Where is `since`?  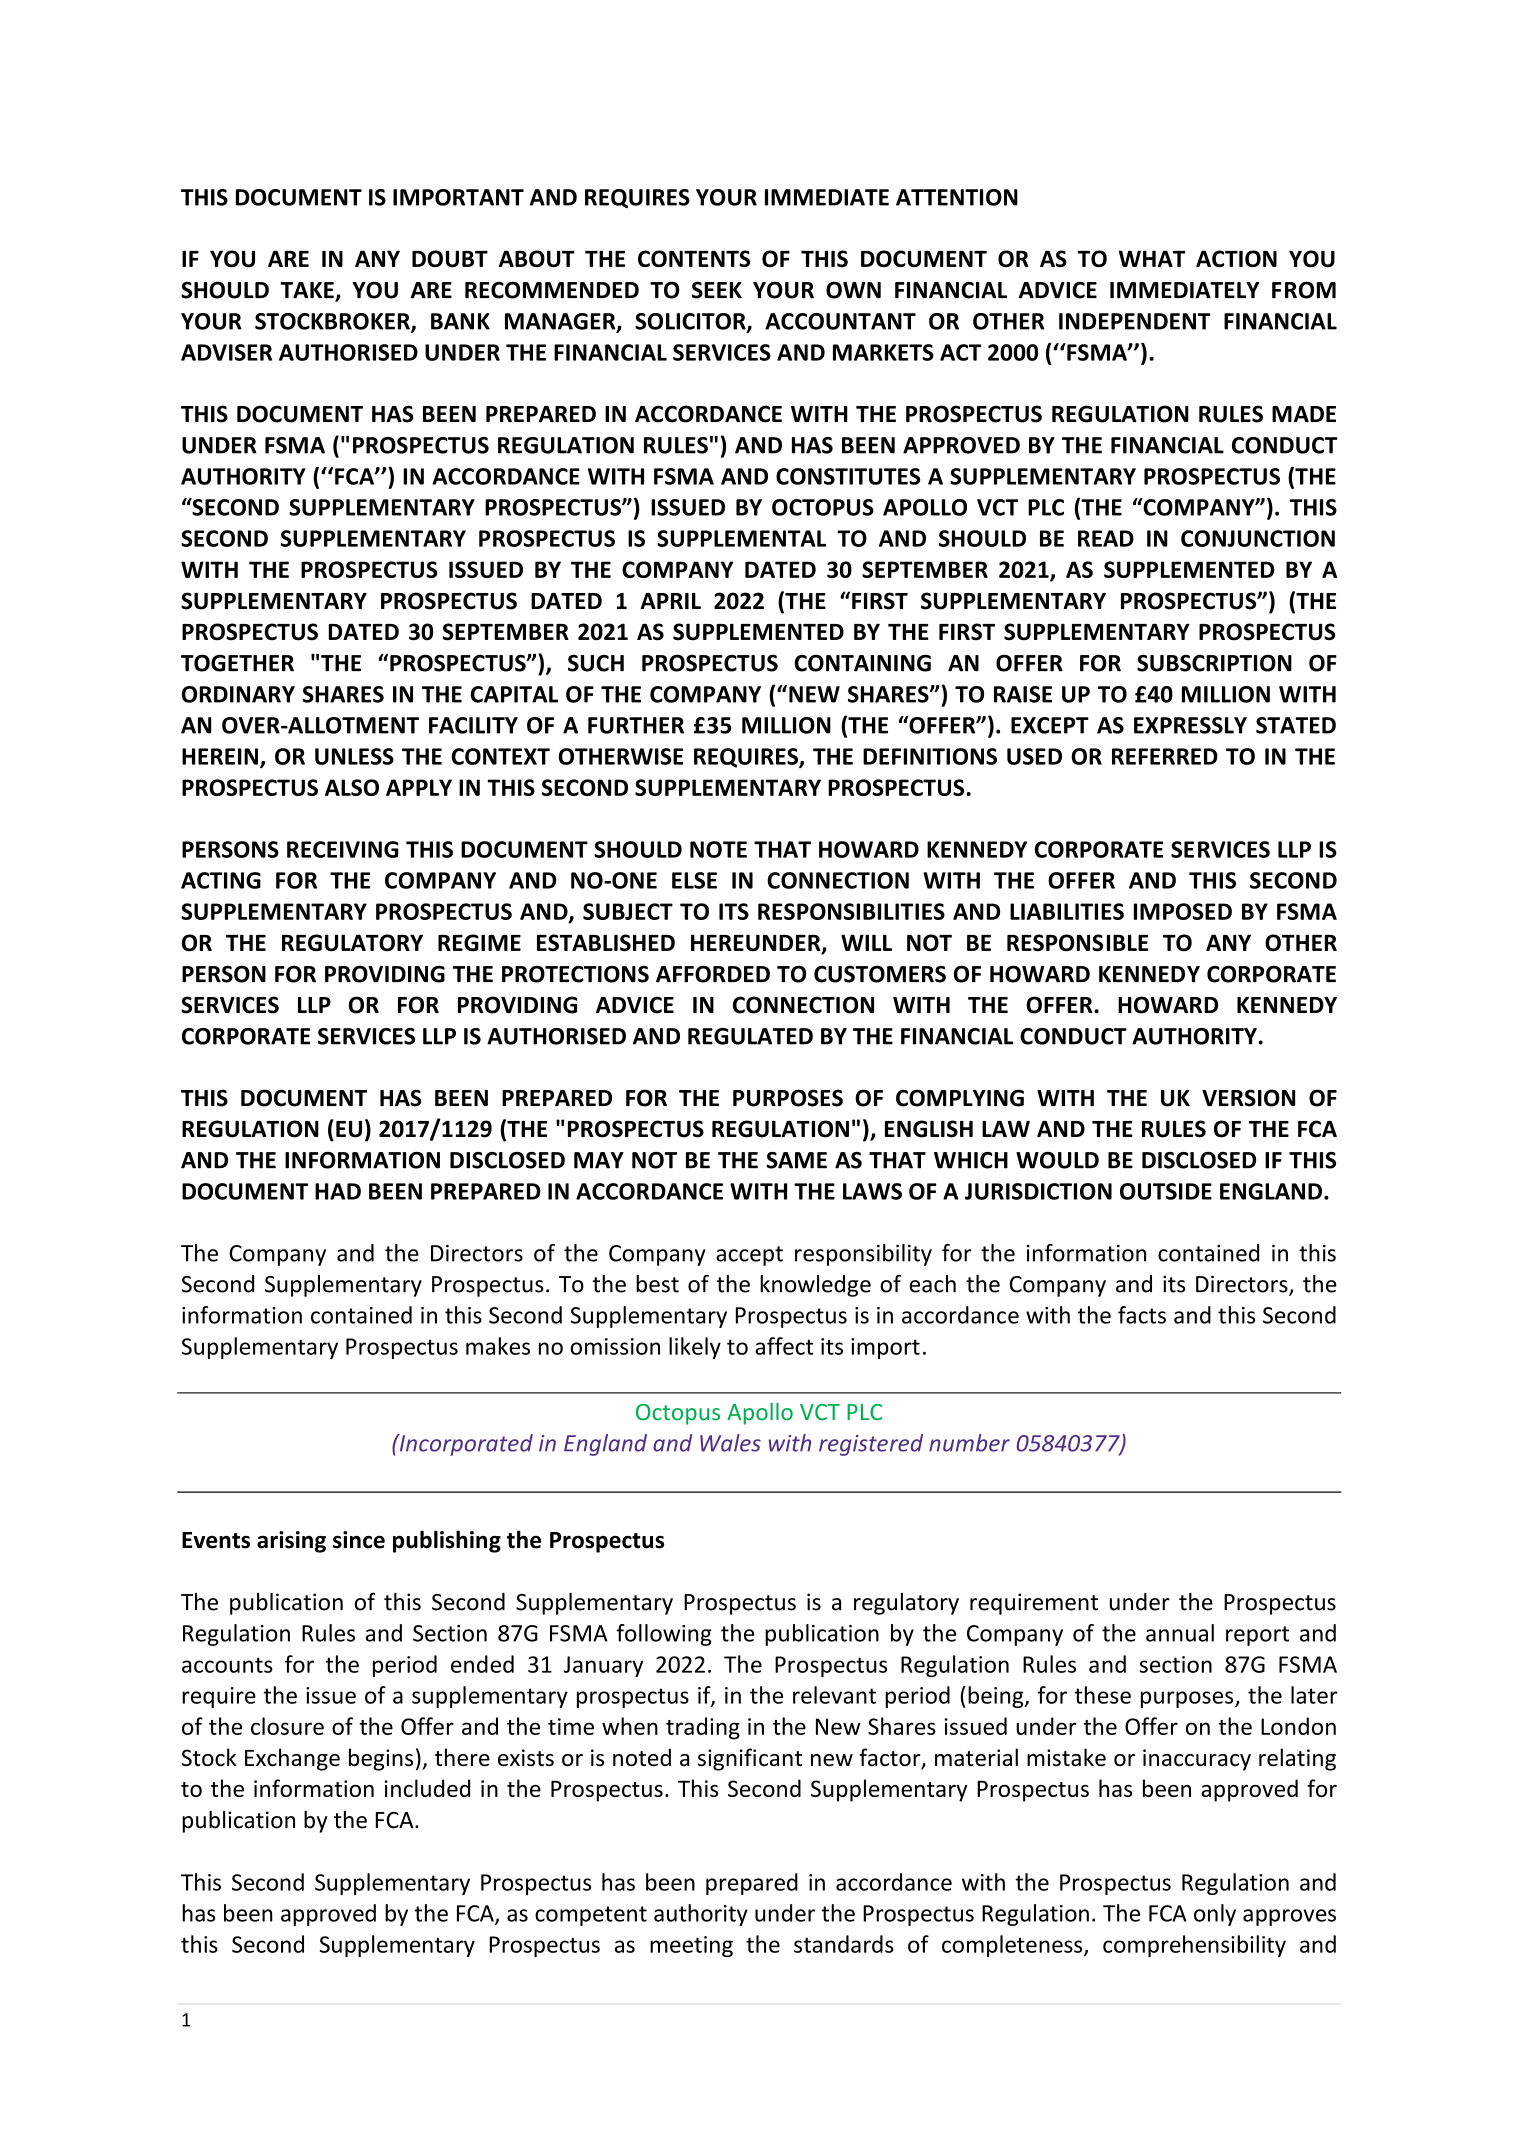 since is located at coordinates (359, 1540).
